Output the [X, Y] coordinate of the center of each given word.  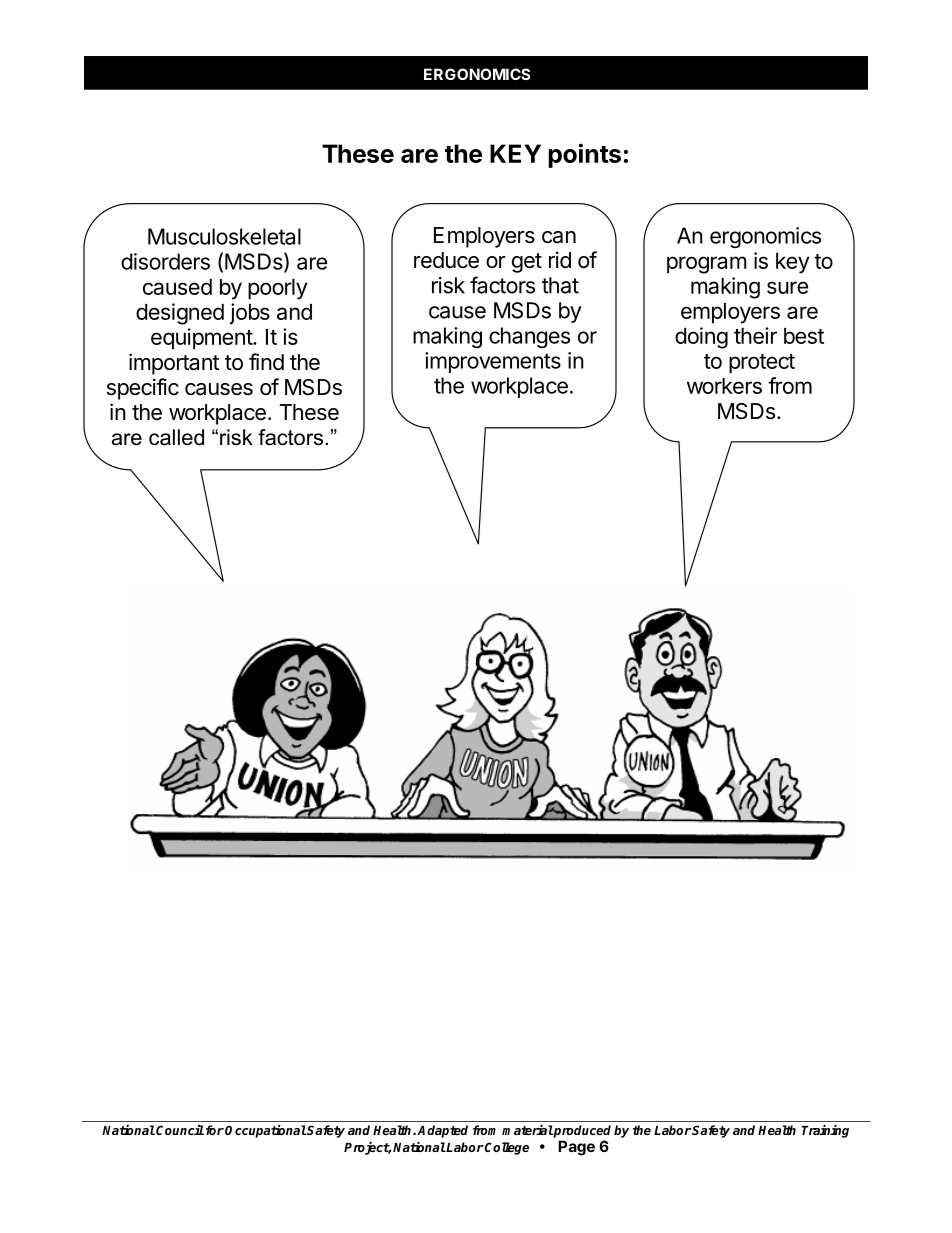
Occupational [266, 1131]
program [707, 265]
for [213, 1130]
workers [724, 386]
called [176, 437]
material [527, 1130]
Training [825, 1131]
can [559, 237]
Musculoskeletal [224, 236]
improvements [493, 362]
